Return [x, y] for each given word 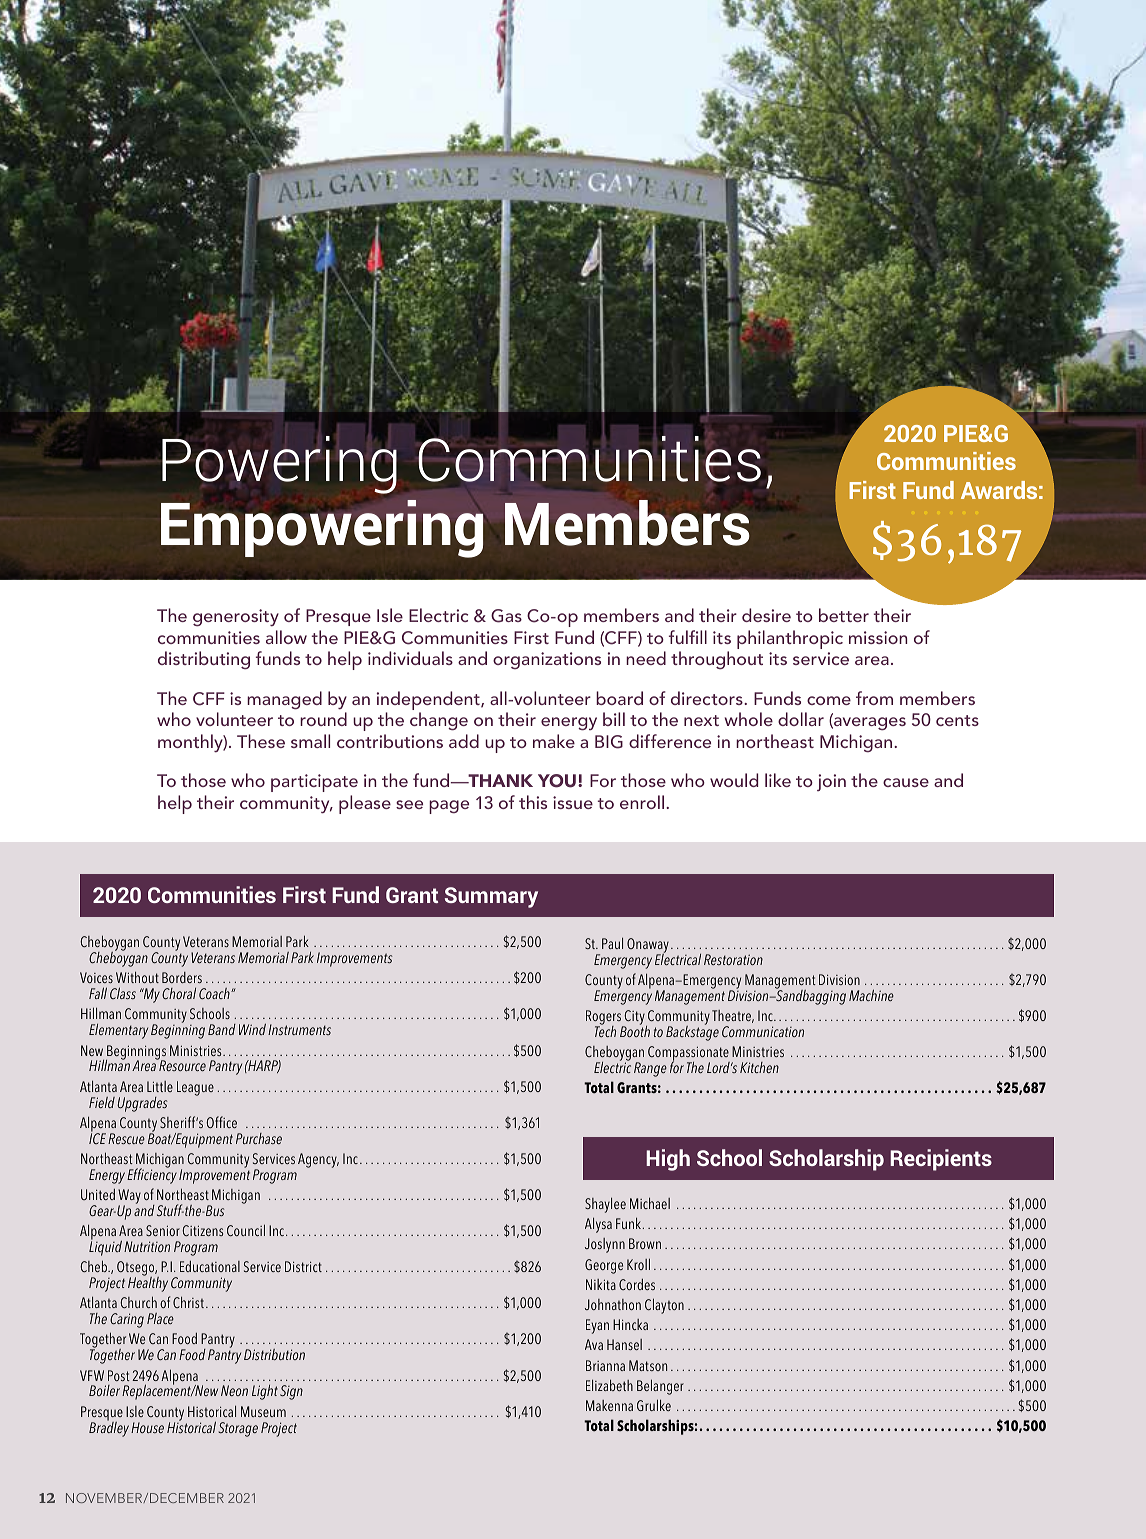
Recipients [941, 1160]
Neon [234, 1390]
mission [878, 637]
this [533, 802]
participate [314, 783]
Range [650, 1069]
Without [137, 977]
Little [160, 1086]
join [831, 782]
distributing [204, 660]
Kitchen [759, 1067]
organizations [547, 660]
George [604, 1266]
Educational [210, 1266]
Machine [871, 995]
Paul [612, 943]
